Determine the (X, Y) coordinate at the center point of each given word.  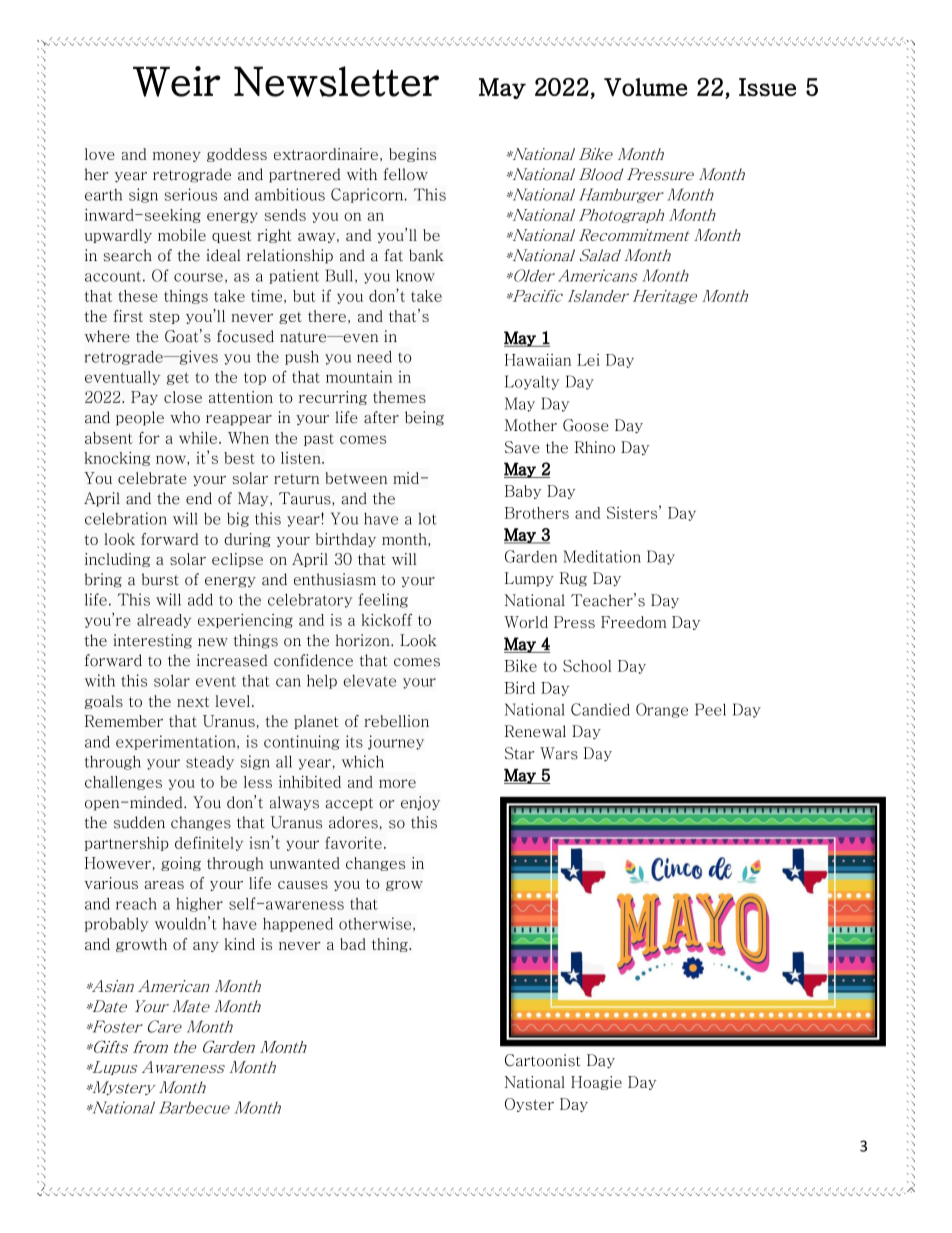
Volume (645, 87)
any (206, 947)
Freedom (634, 622)
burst (160, 579)
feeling (383, 600)
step (165, 318)
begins (412, 155)
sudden (139, 822)
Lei (588, 360)
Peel (710, 709)
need (374, 356)
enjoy (420, 803)
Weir (177, 81)
